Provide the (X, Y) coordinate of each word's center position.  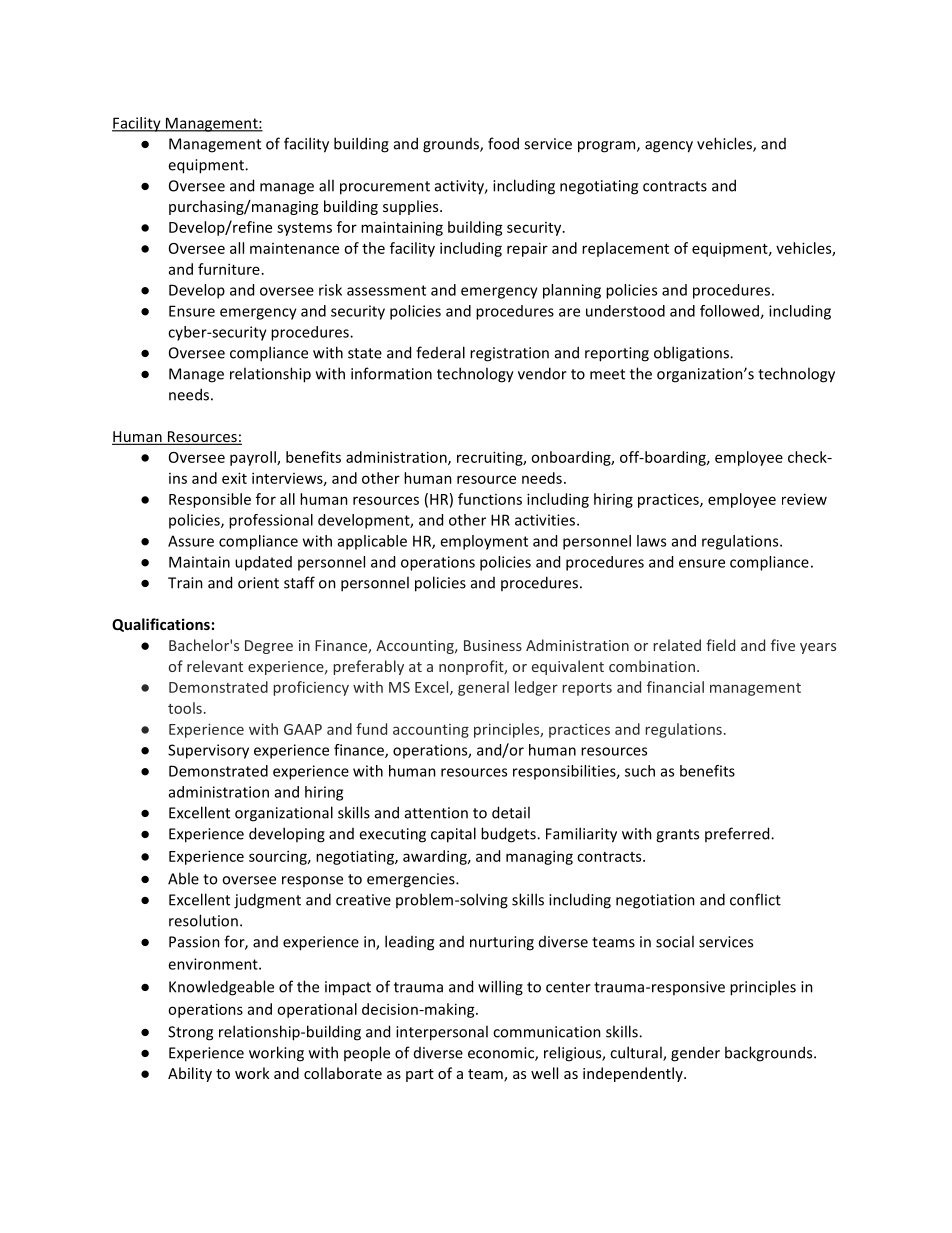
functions (490, 499)
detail (511, 812)
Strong (190, 1033)
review (804, 499)
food (503, 143)
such (640, 771)
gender (695, 1054)
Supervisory (208, 751)
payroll (254, 458)
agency (669, 147)
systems (304, 229)
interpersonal (442, 1033)
